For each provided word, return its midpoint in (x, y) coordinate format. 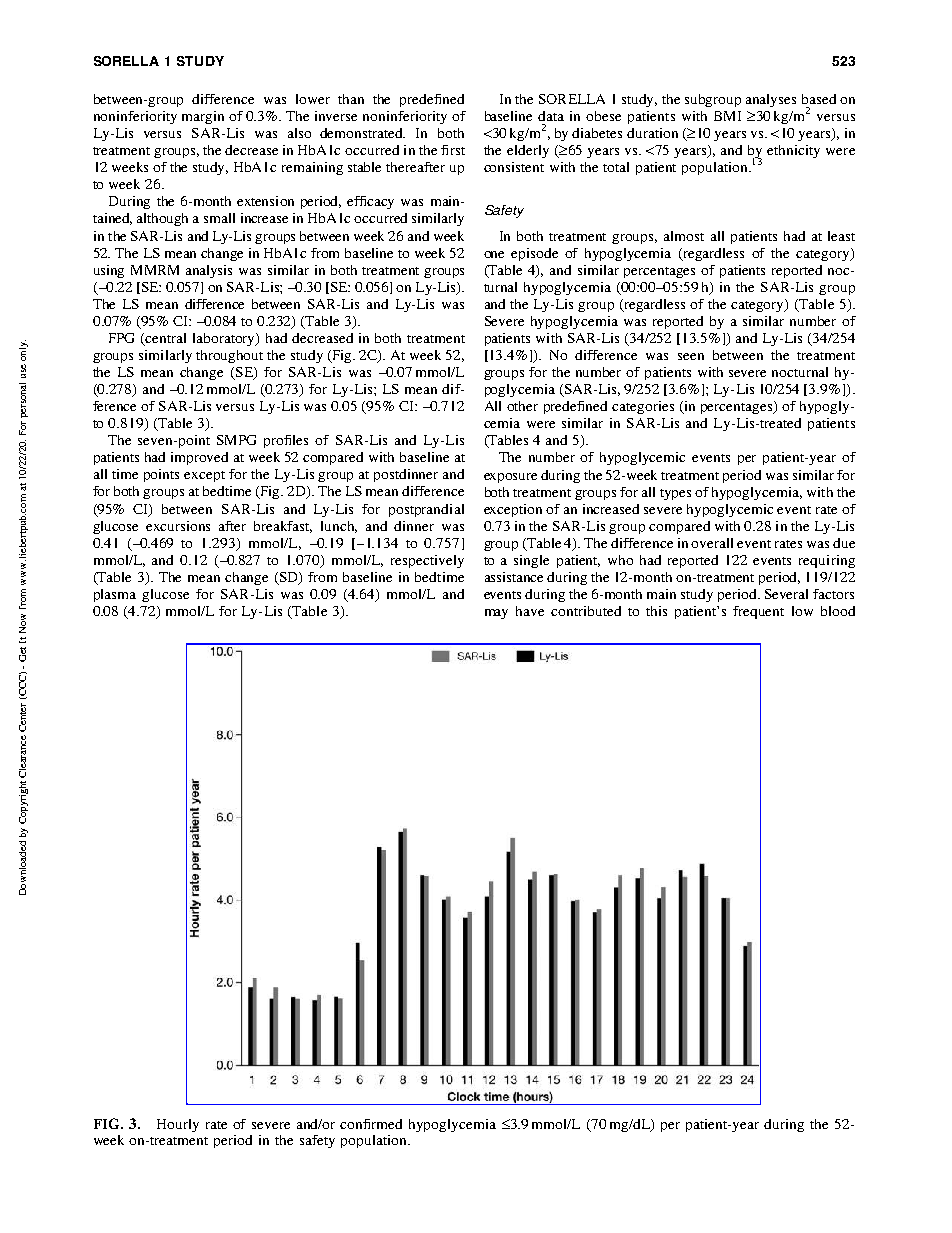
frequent (758, 612)
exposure (510, 478)
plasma (115, 595)
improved (199, 458)
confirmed (371, 1124)
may (496, 614)
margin (203, 117)
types (675, 494)
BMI (727, 116)
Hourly (178, 1125)
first (453, 150)
